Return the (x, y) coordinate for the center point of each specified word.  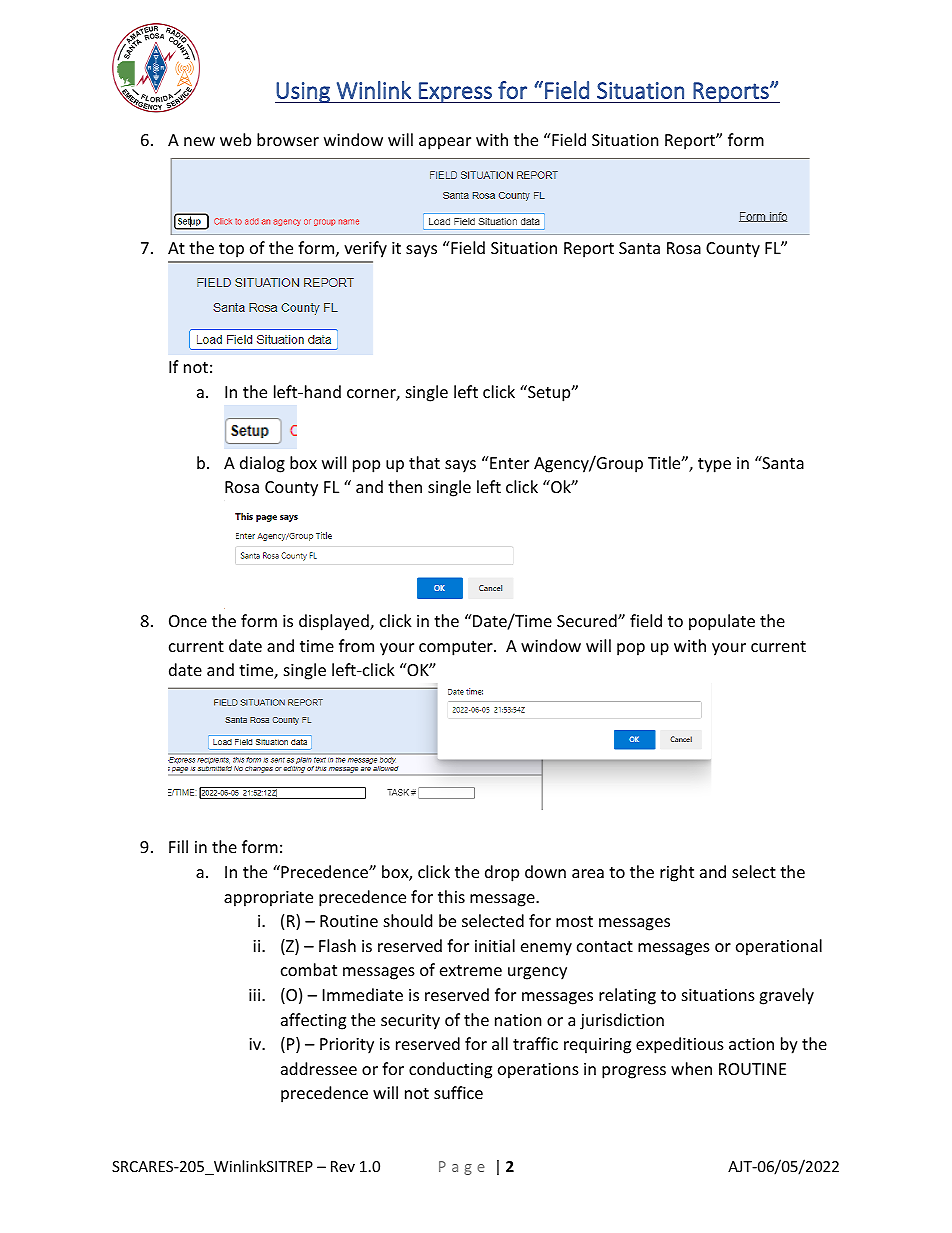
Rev (343, 1166)
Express (455, 92)
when (691, 1068)
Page (462, 1168)
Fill (178, 846)
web (235, 139)
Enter (508, 462)
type (714, 465)
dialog (262, 464)
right (677, 873)
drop (502, 873)
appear (445, 143)
